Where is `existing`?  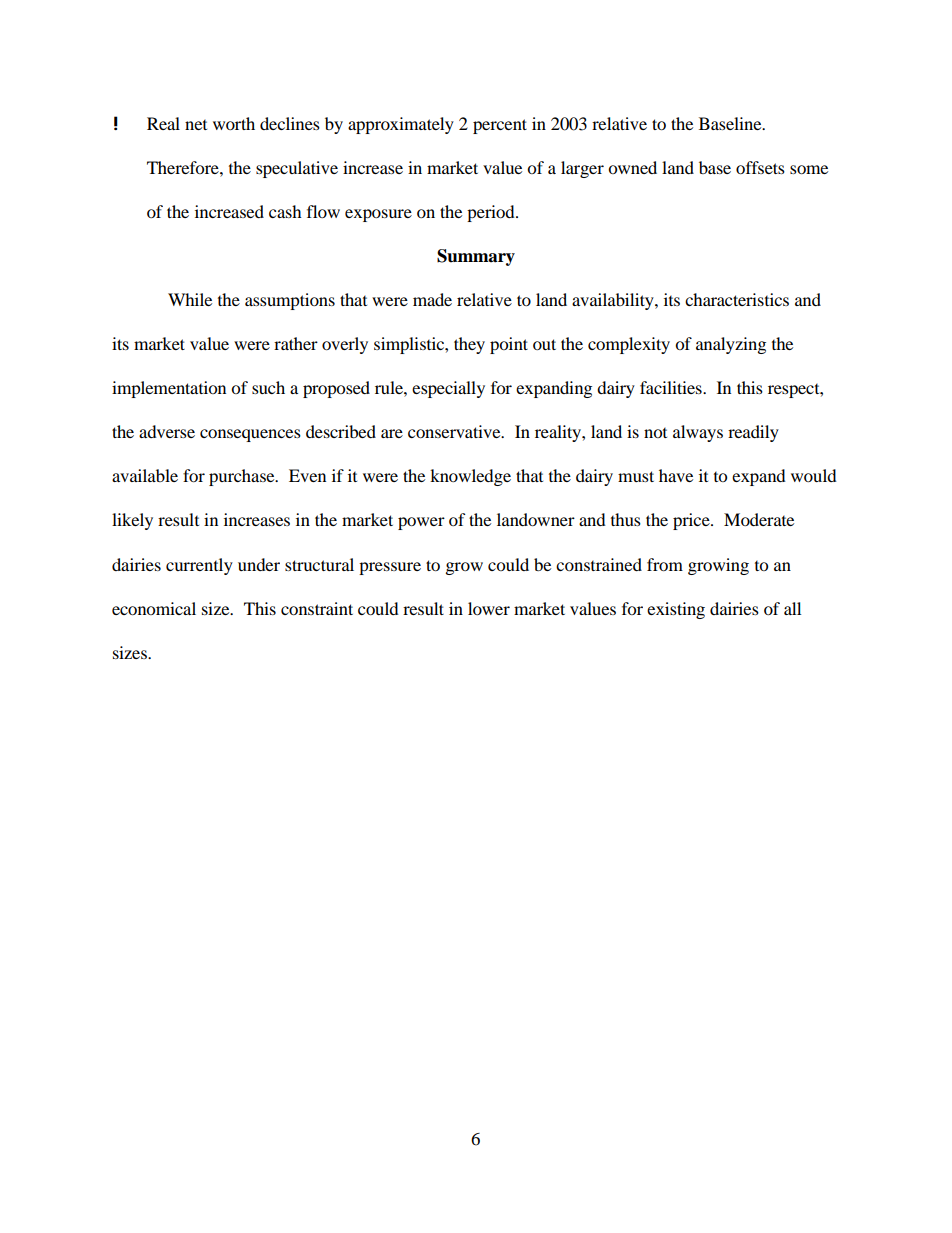
existing is located at coordinates (676, 610).
